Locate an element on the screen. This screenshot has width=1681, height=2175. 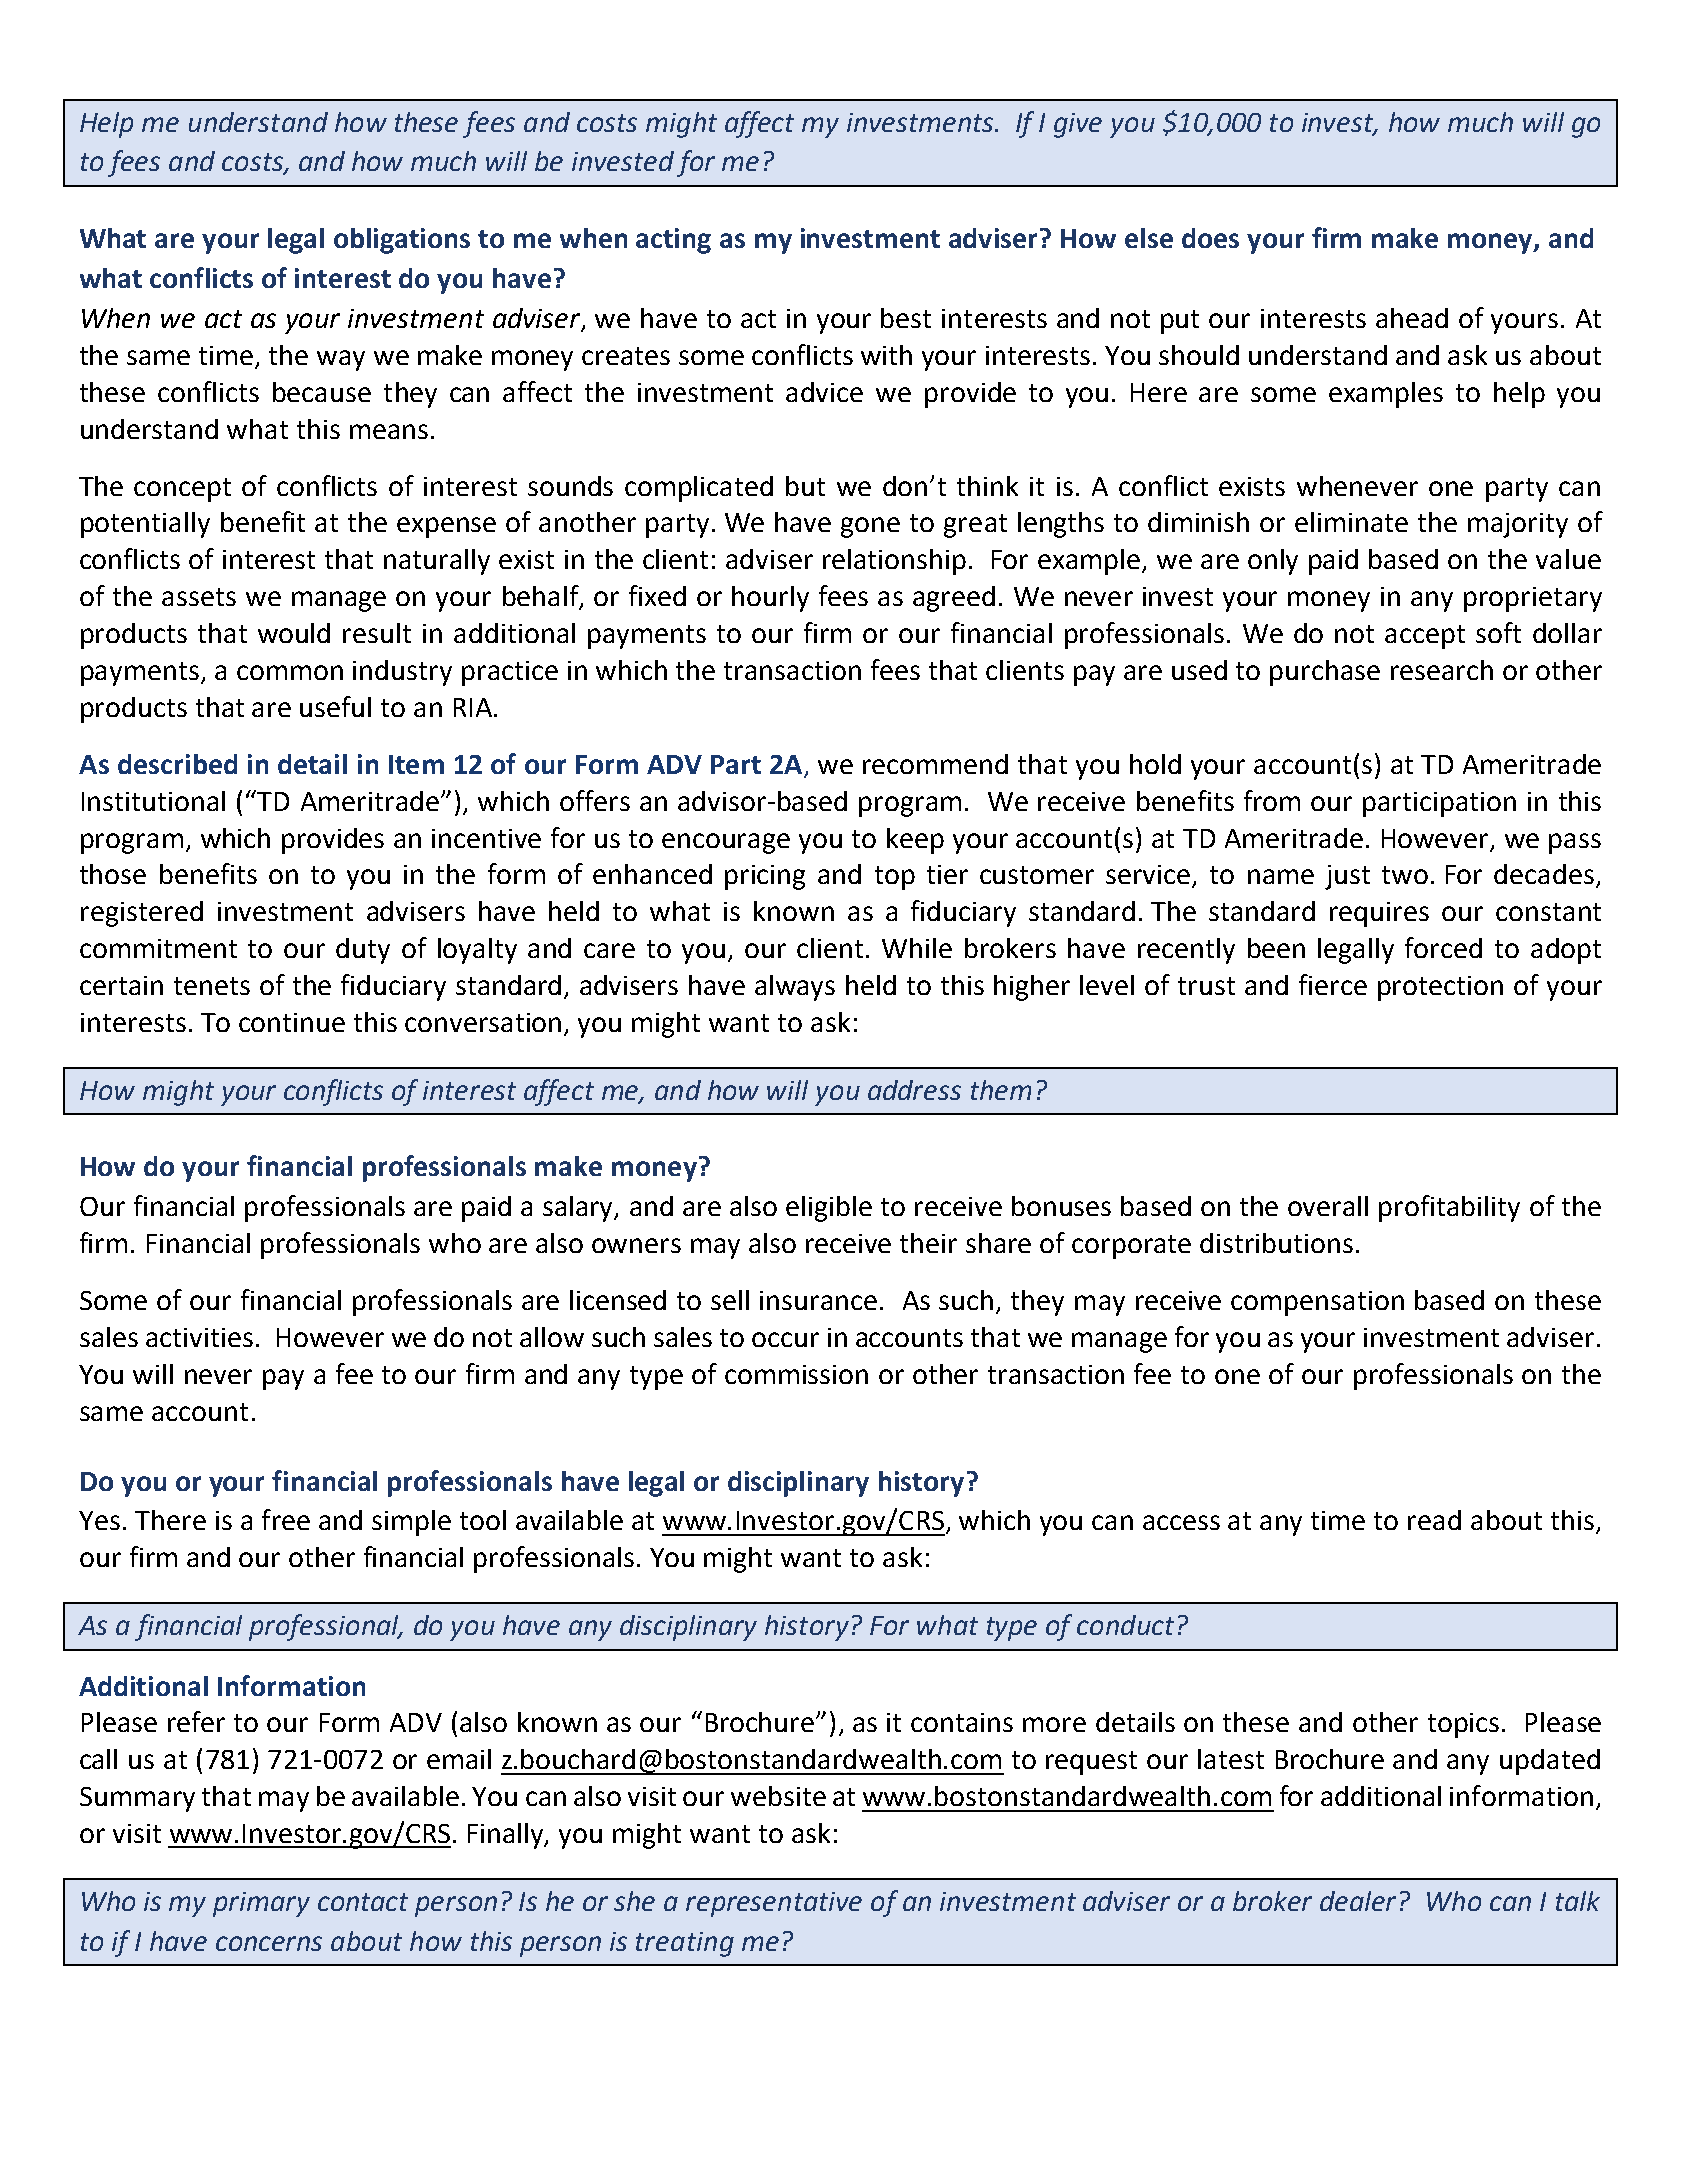
always is located at coordinates (795, 988).
